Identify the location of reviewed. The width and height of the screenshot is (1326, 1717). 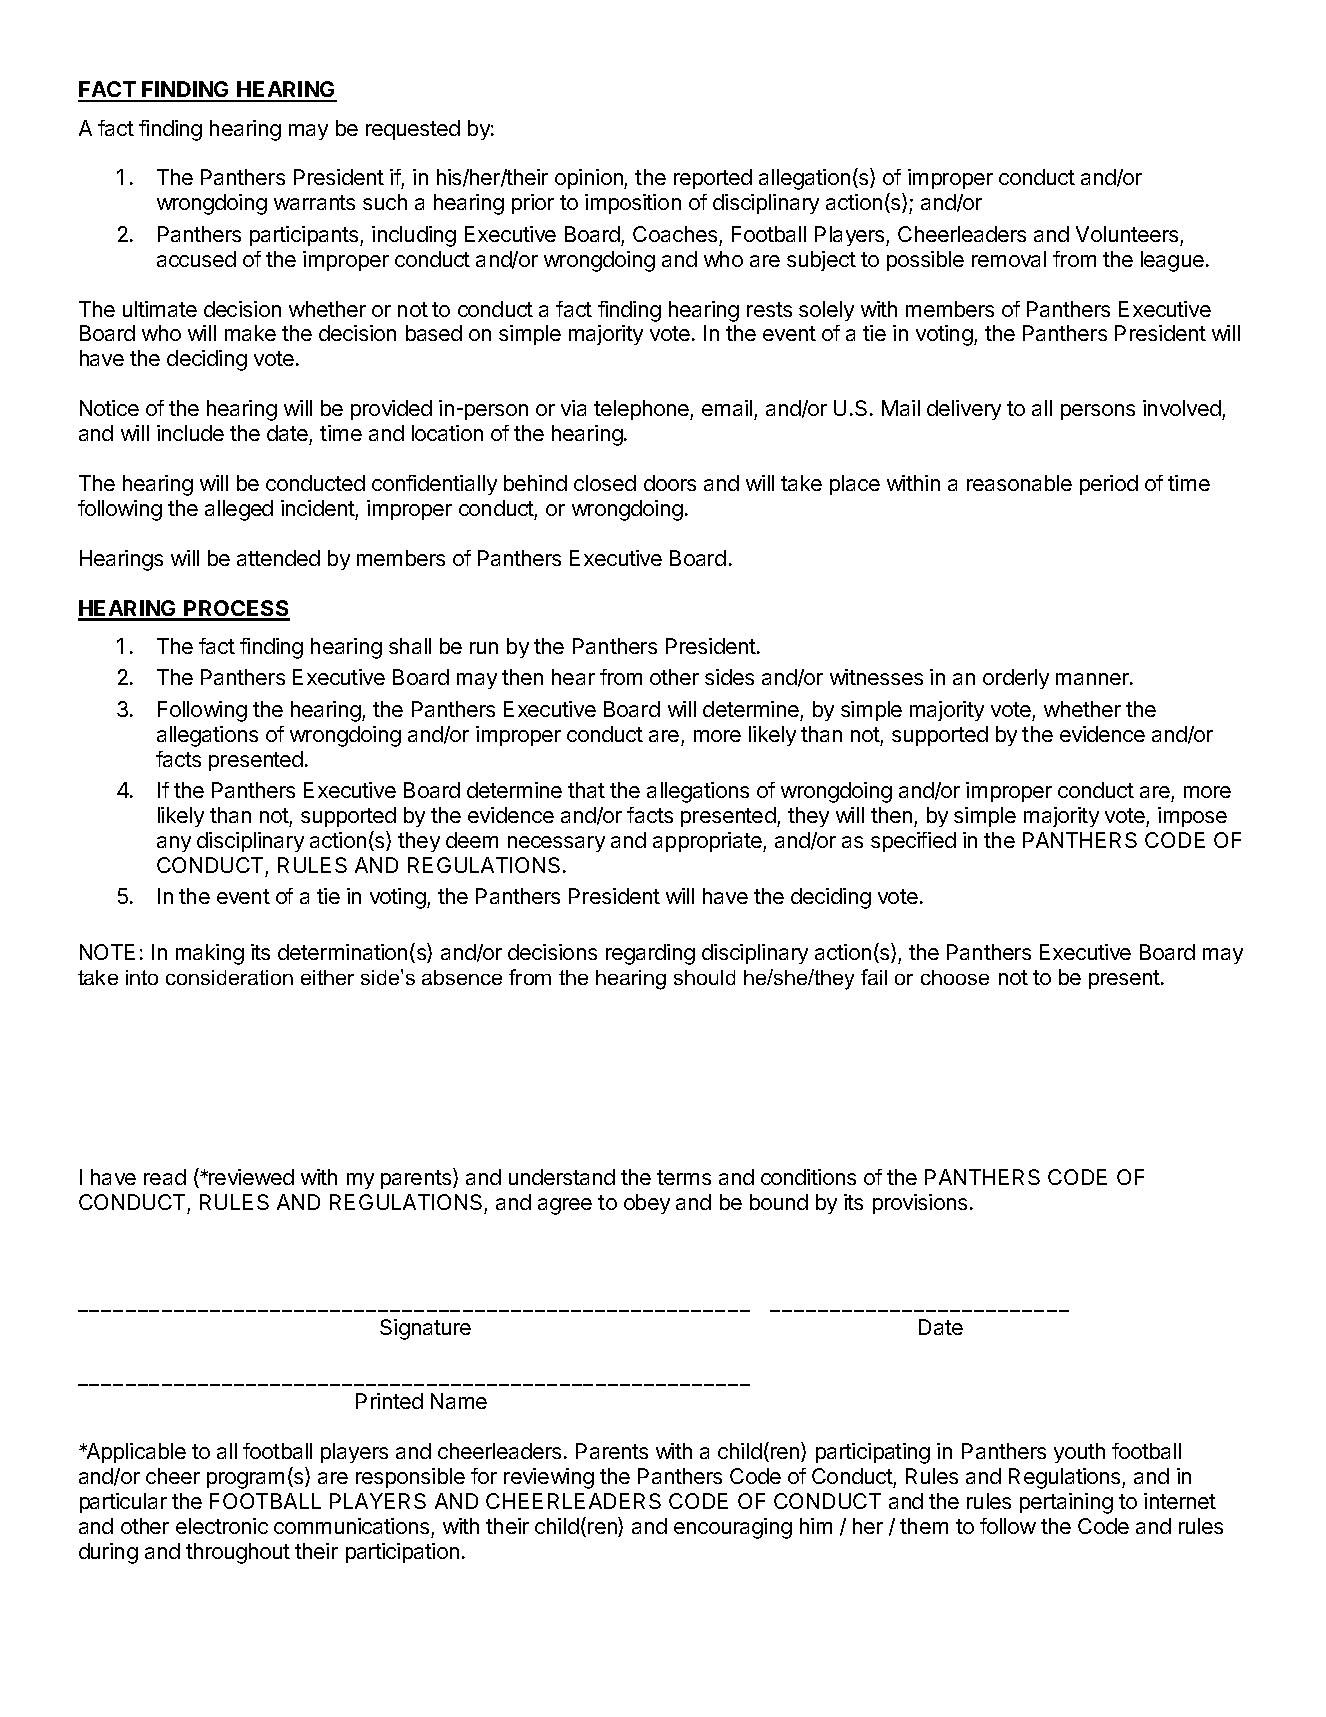
(250, 1177).
